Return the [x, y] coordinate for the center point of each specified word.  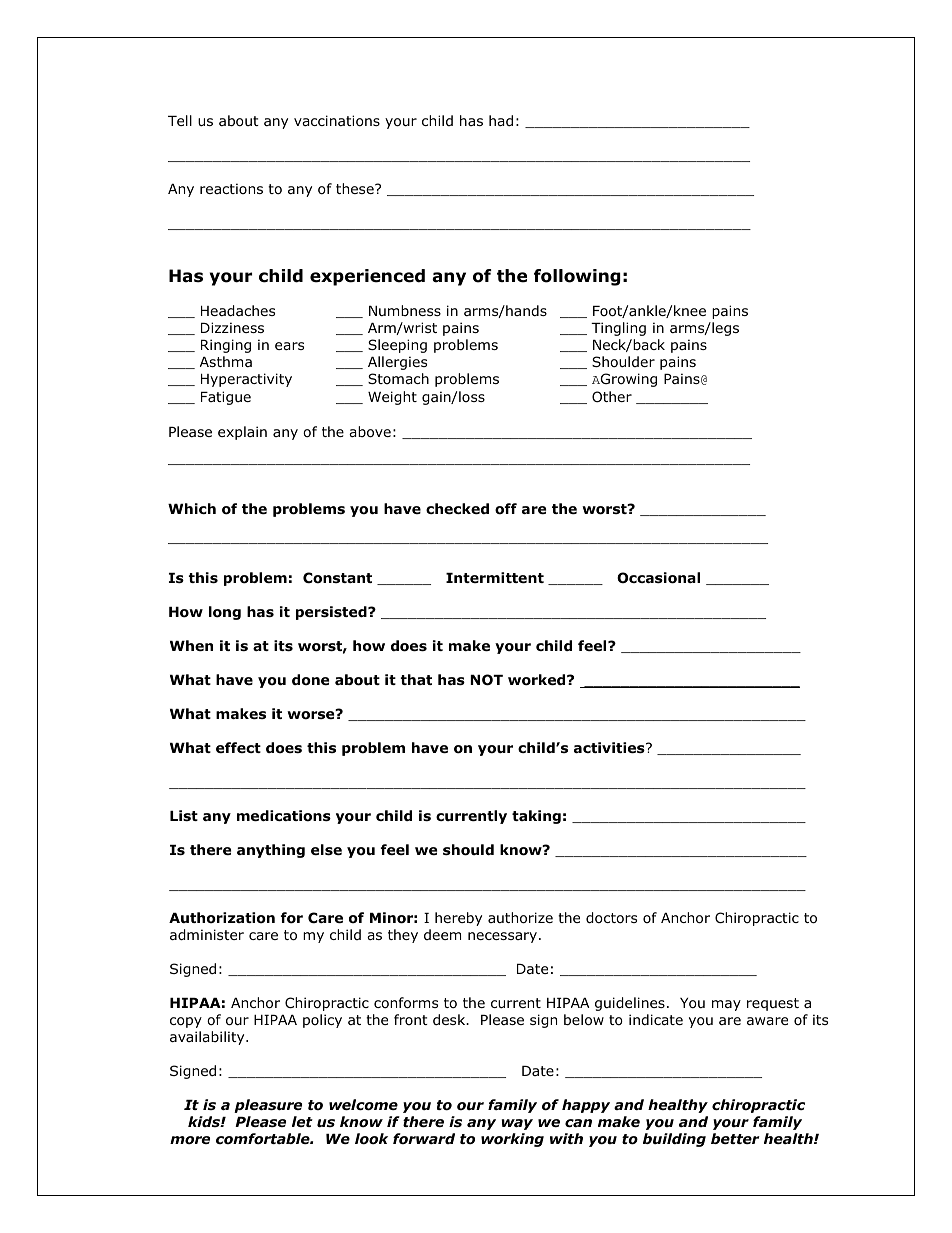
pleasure [268, 1106]
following [577, 277]
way [517, 1124]
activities [610, 747]
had [501, 120]
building [674, 1140]
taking [536, 817]
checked [457, 508]
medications [284, 816]
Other [612, 397]
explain [242, 433]
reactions [231, 188]
